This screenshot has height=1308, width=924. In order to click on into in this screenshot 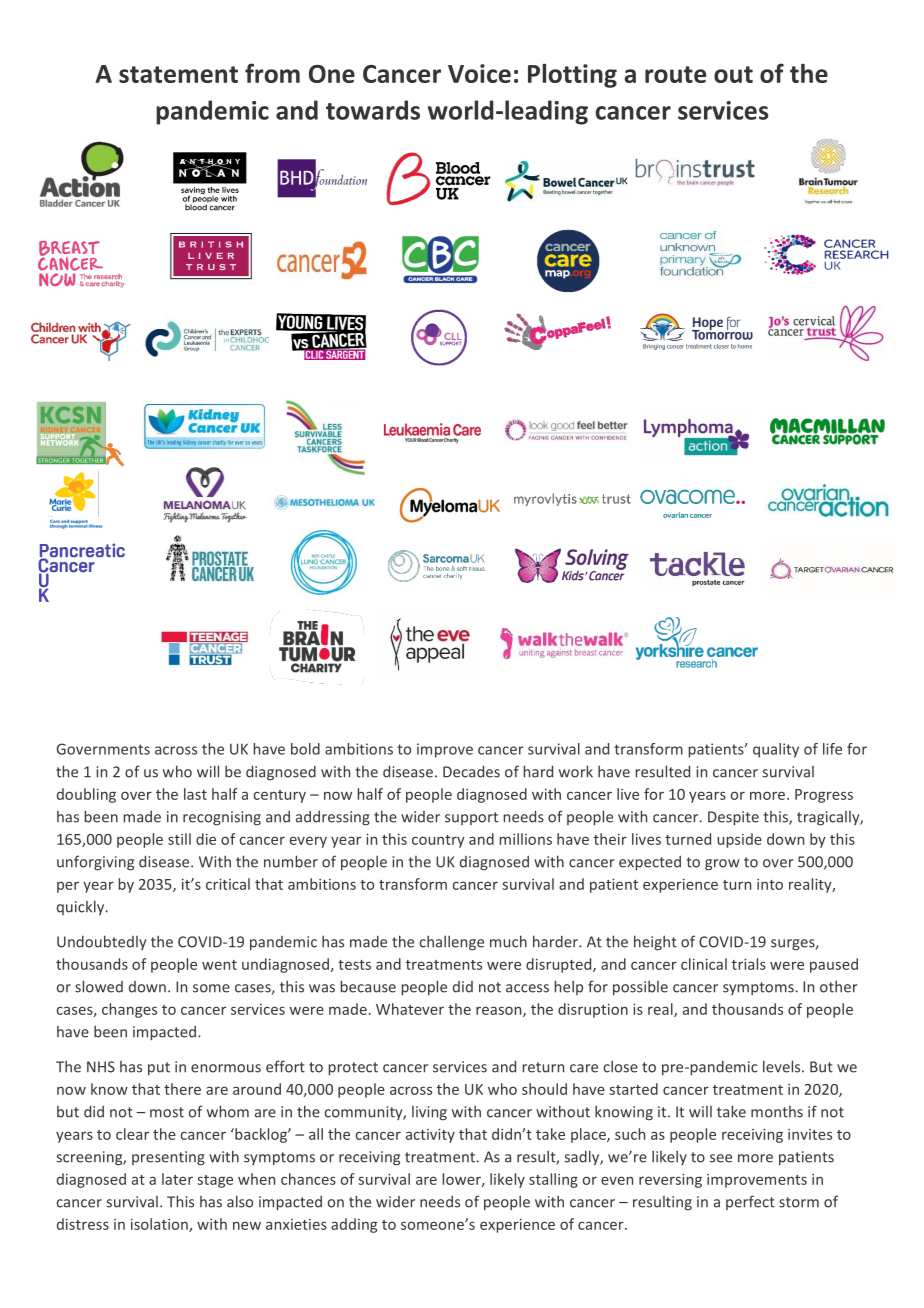, I will do `click(770, 884)`.
